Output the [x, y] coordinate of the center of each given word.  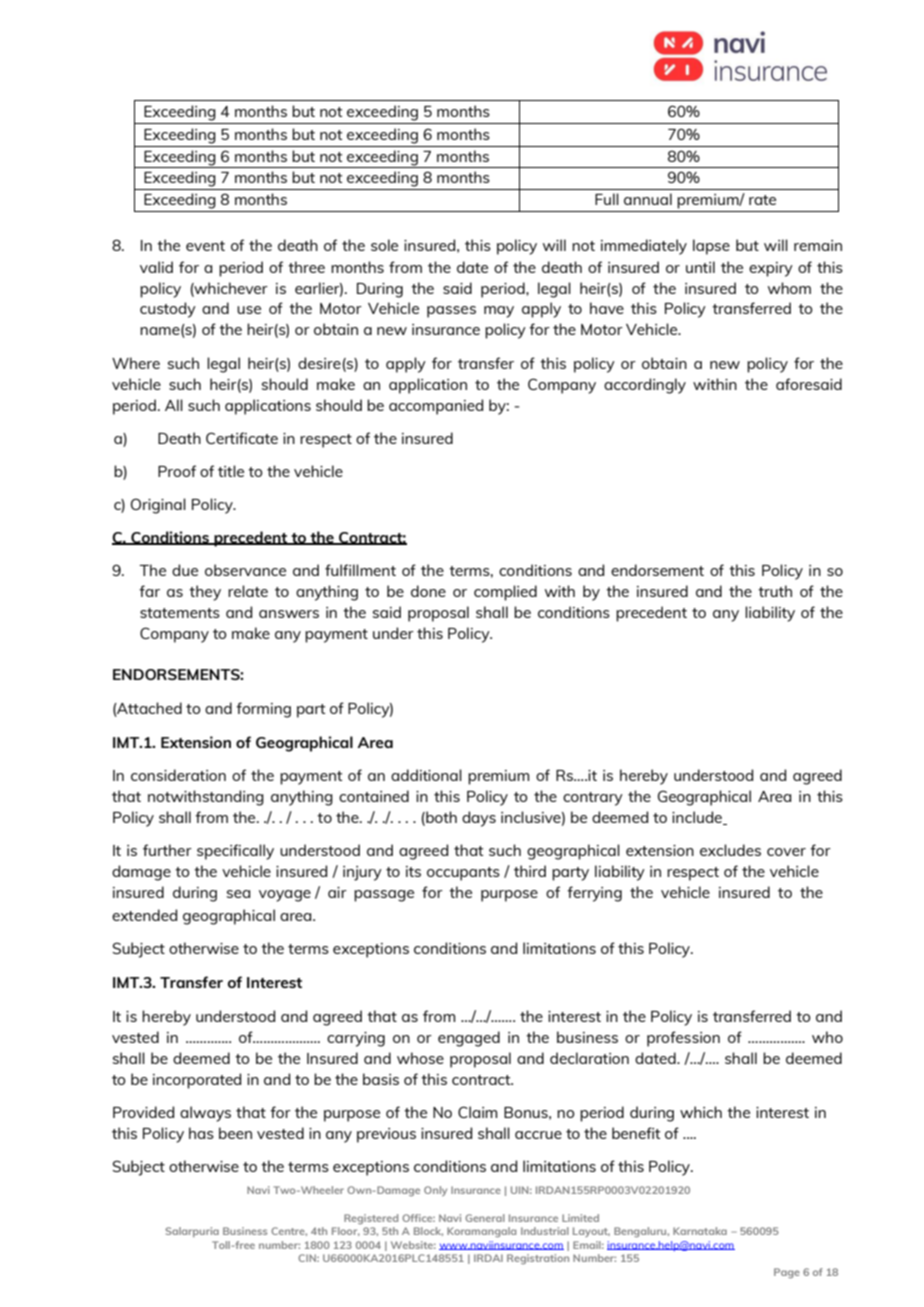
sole [384, 245]
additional [426, 775]
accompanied [436, 407]
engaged [469, 1039]
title [231, 471]
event [205, 246]
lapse [711, 247]
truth [775, 591]
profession [683, 1039]
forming [263, 710]
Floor [346, 1231]
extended [144, 915]
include [698, 818]
